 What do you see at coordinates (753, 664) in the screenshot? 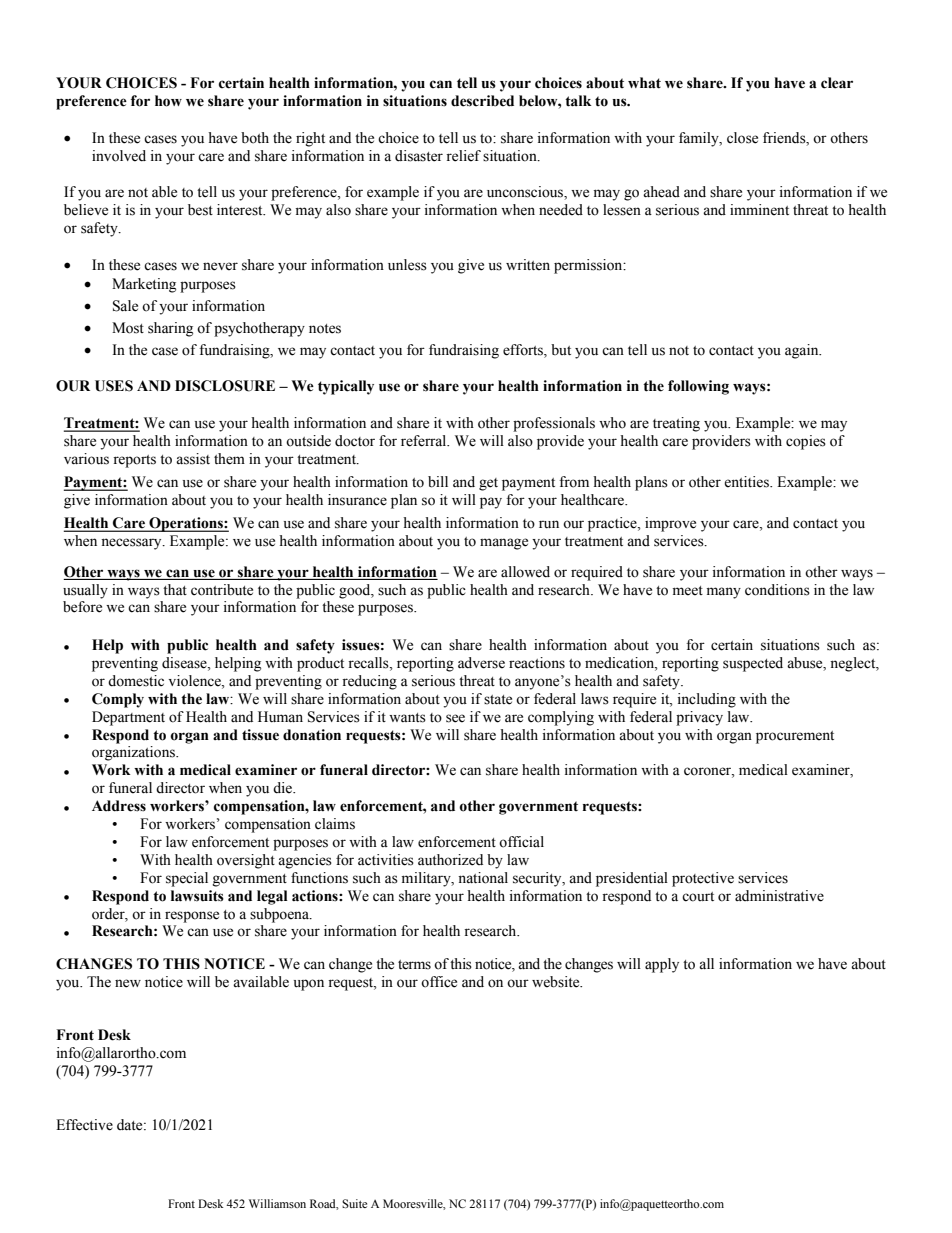
I see `suspected` at bounding box center [753, 664].
